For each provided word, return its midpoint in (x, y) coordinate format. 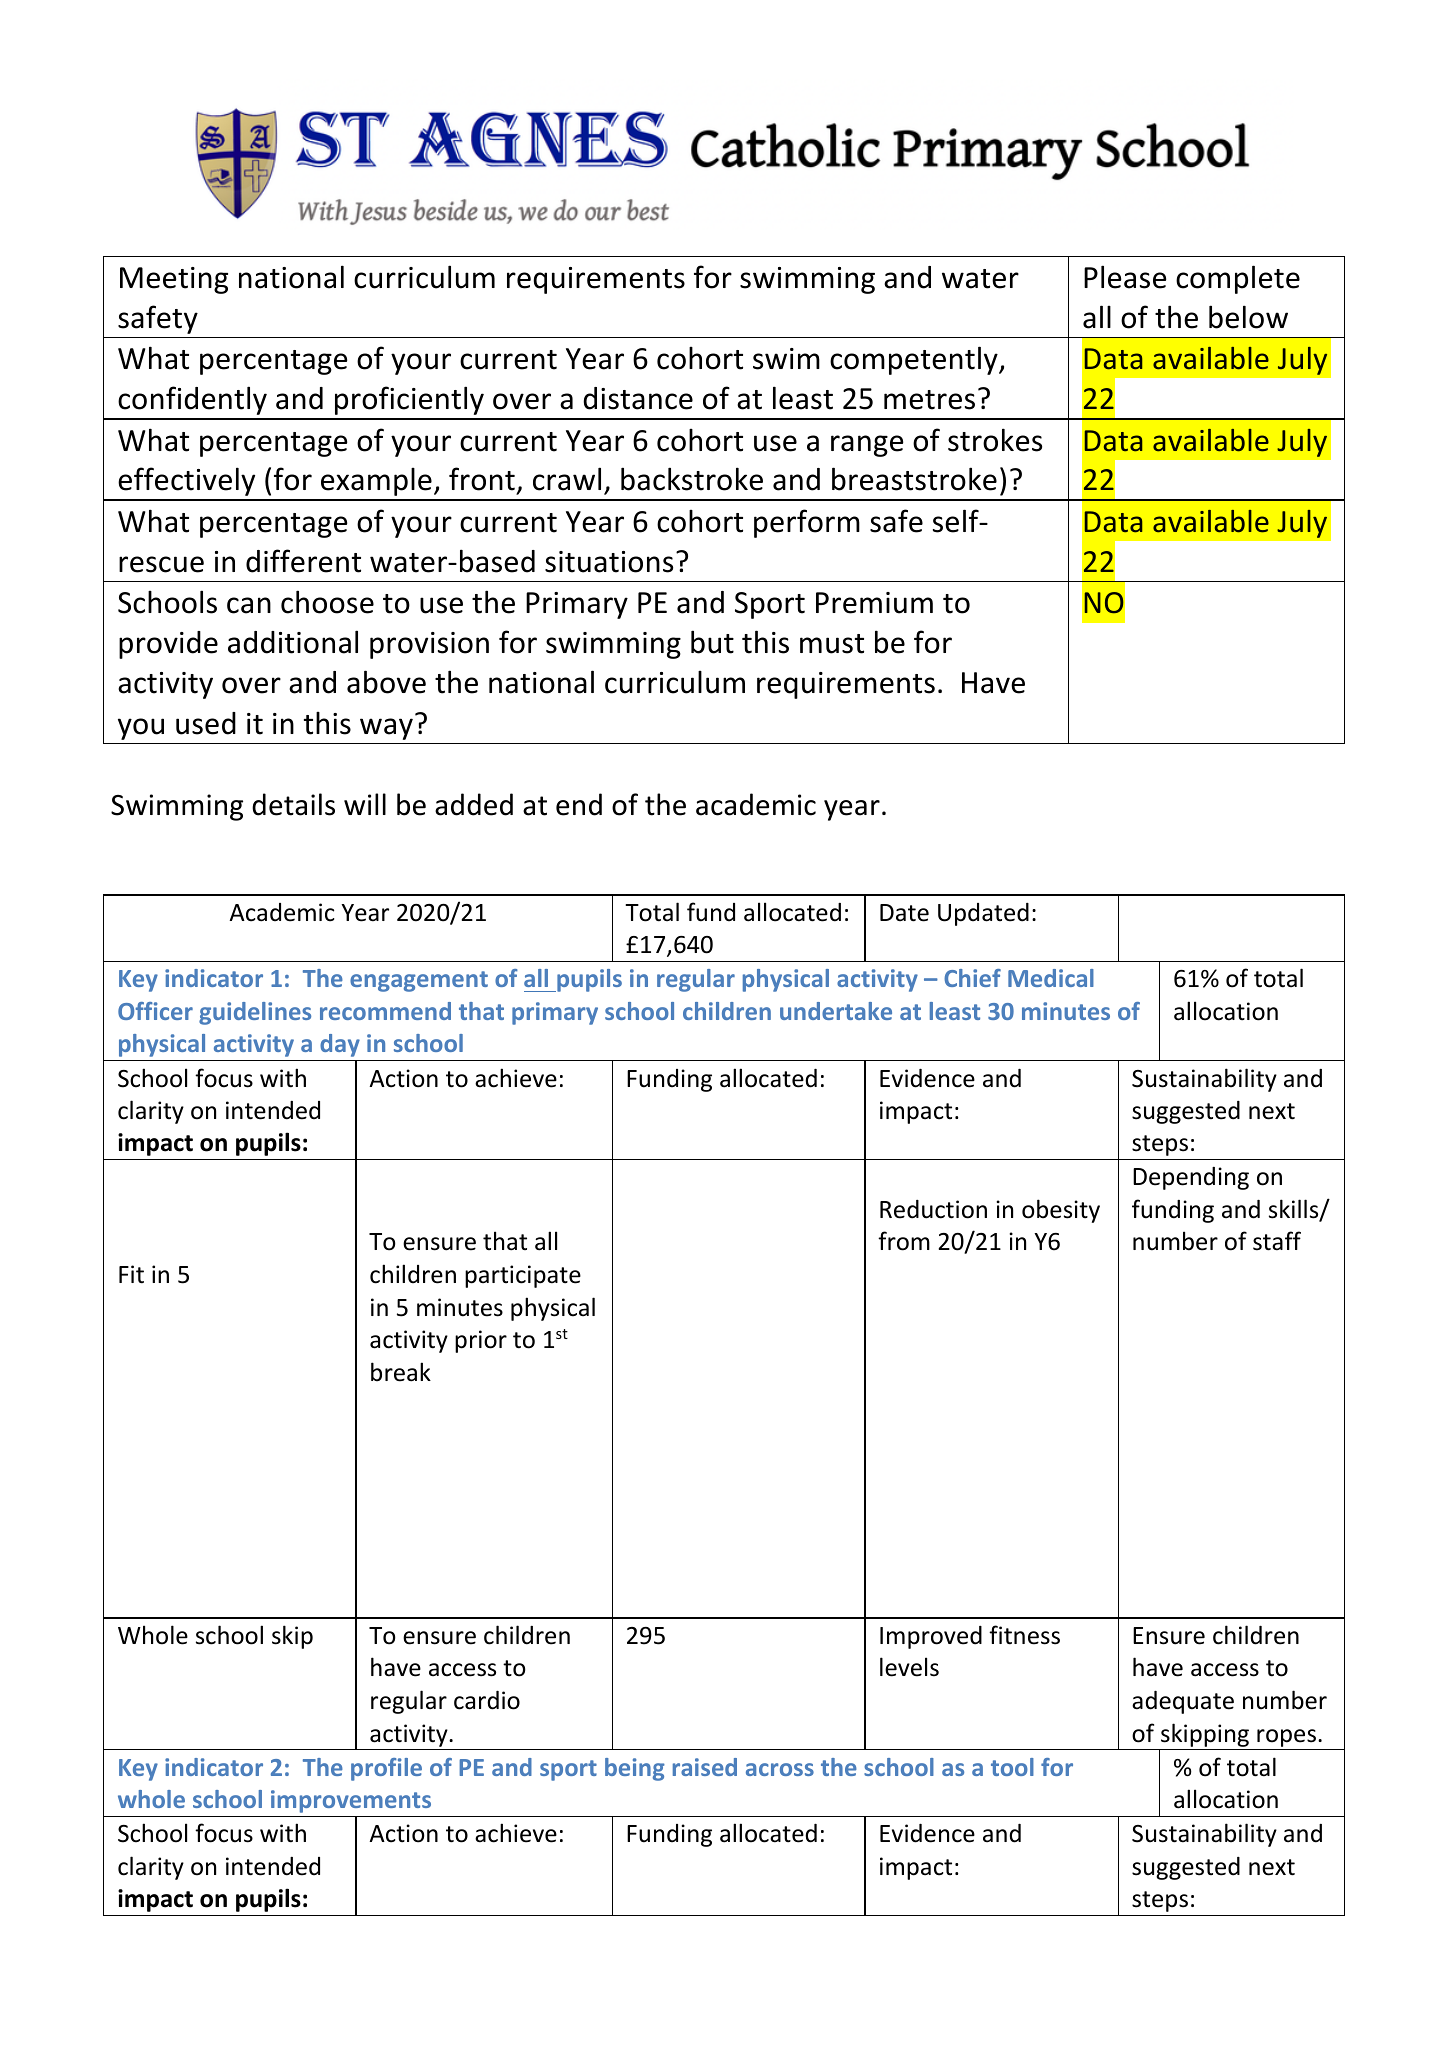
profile (386, 1769)
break (401, 1372)
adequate (1183, 1702)
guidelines (255, 1013)
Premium (874, 603)
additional (293, 642)
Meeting (174, 280)
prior (481, 1341)
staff (1277, 1241)
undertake (836, 1011)
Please (1125, 277)
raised (705, 1767)
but (712, 642)
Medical (1051, 978)
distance (638, 398)
